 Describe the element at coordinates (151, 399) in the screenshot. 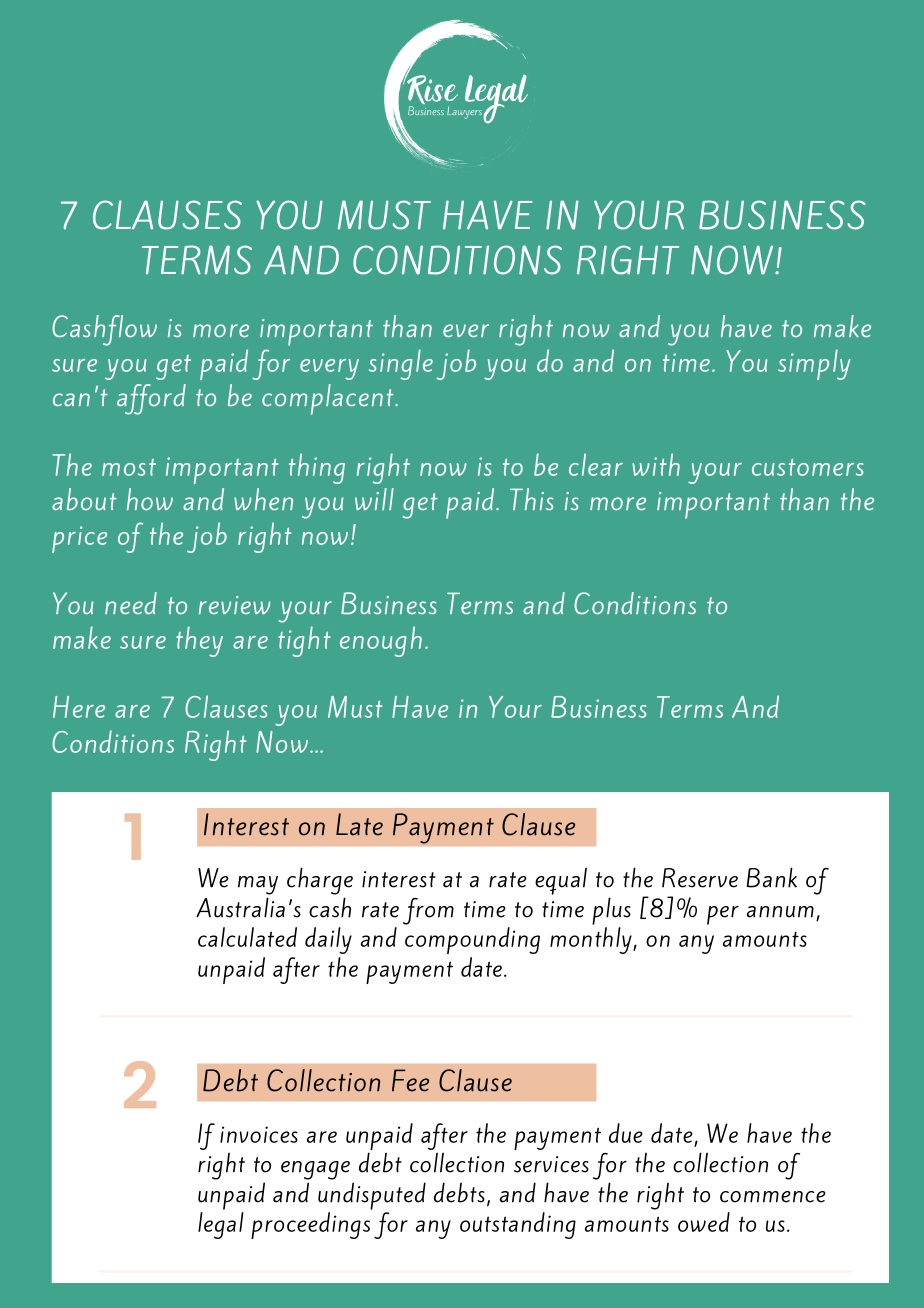

I see `afford` at that location.
